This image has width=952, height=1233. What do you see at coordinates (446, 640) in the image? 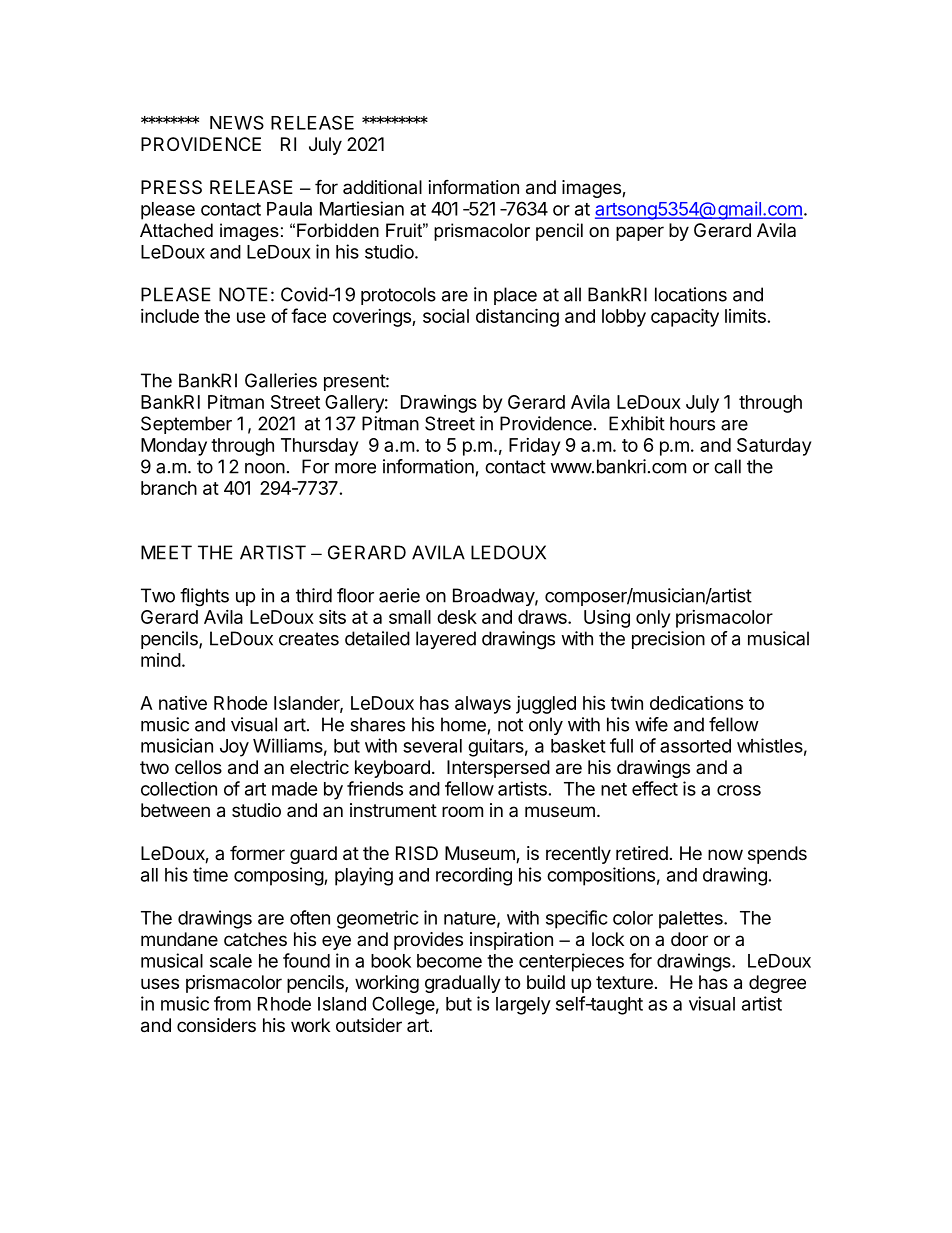
I see `layered` at bounding box center [446, 640].
